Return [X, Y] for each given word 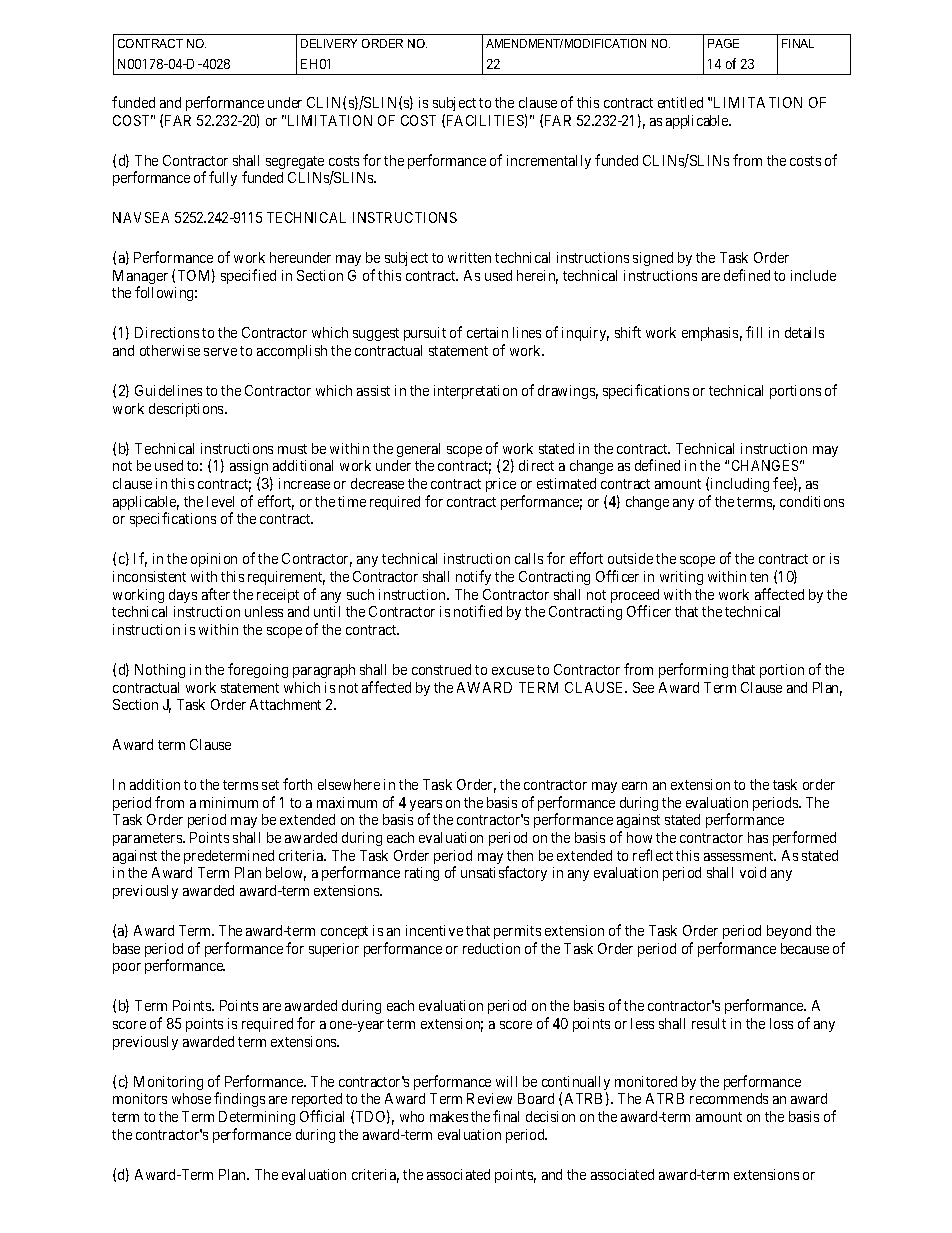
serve [220, 352]
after [216, 594]
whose [191, 1098]
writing [681, 578]
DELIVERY [329, 43]
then [520, 855]
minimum [229, 802]
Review [489, 1098]
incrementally [549, 162]
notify [473, 577]
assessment [740, 856]
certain [487, 332]
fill [754, 332]
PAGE [723, 43]
